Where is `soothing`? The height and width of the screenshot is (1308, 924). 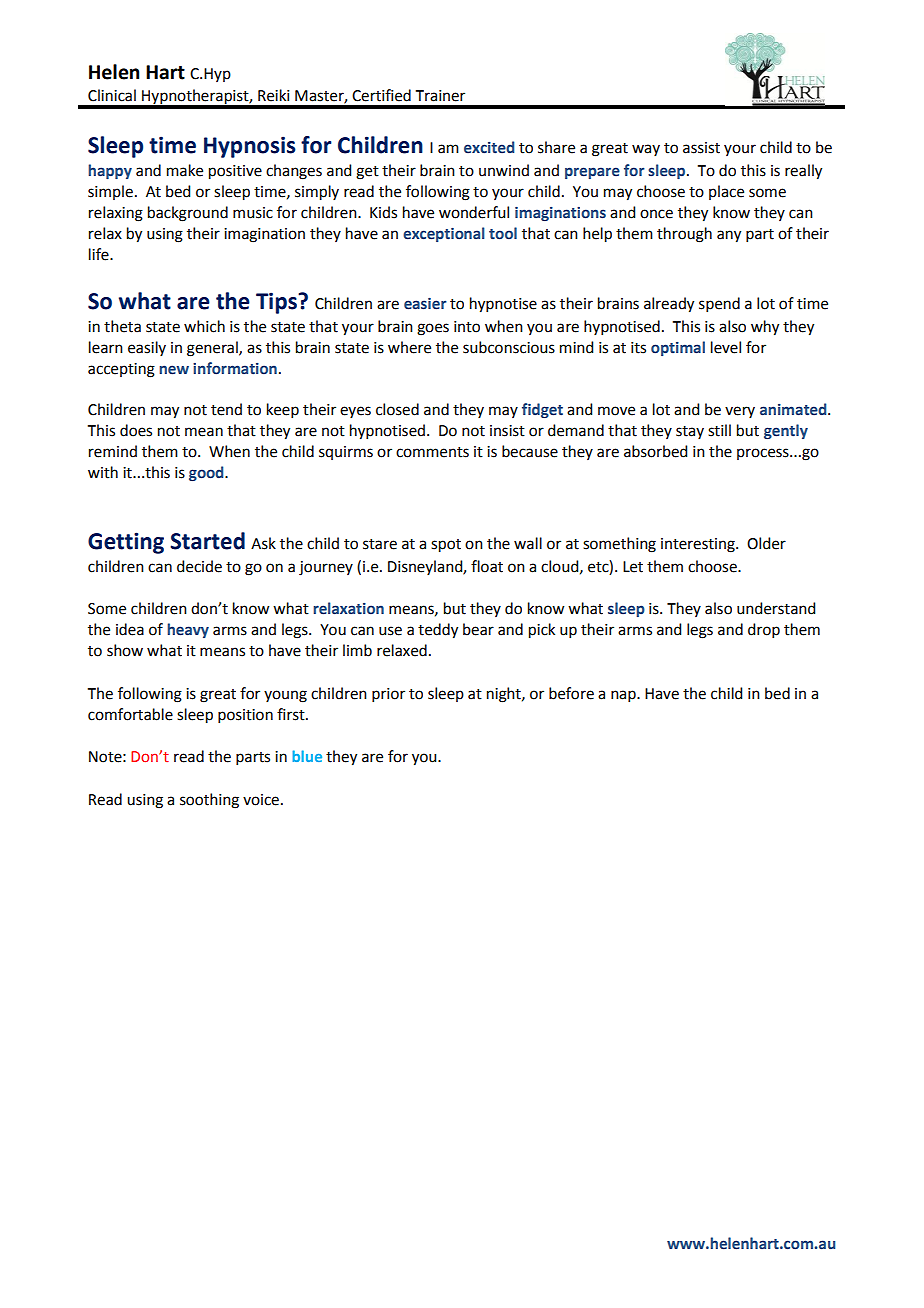
soothing is located at coordinates (209, 801).
